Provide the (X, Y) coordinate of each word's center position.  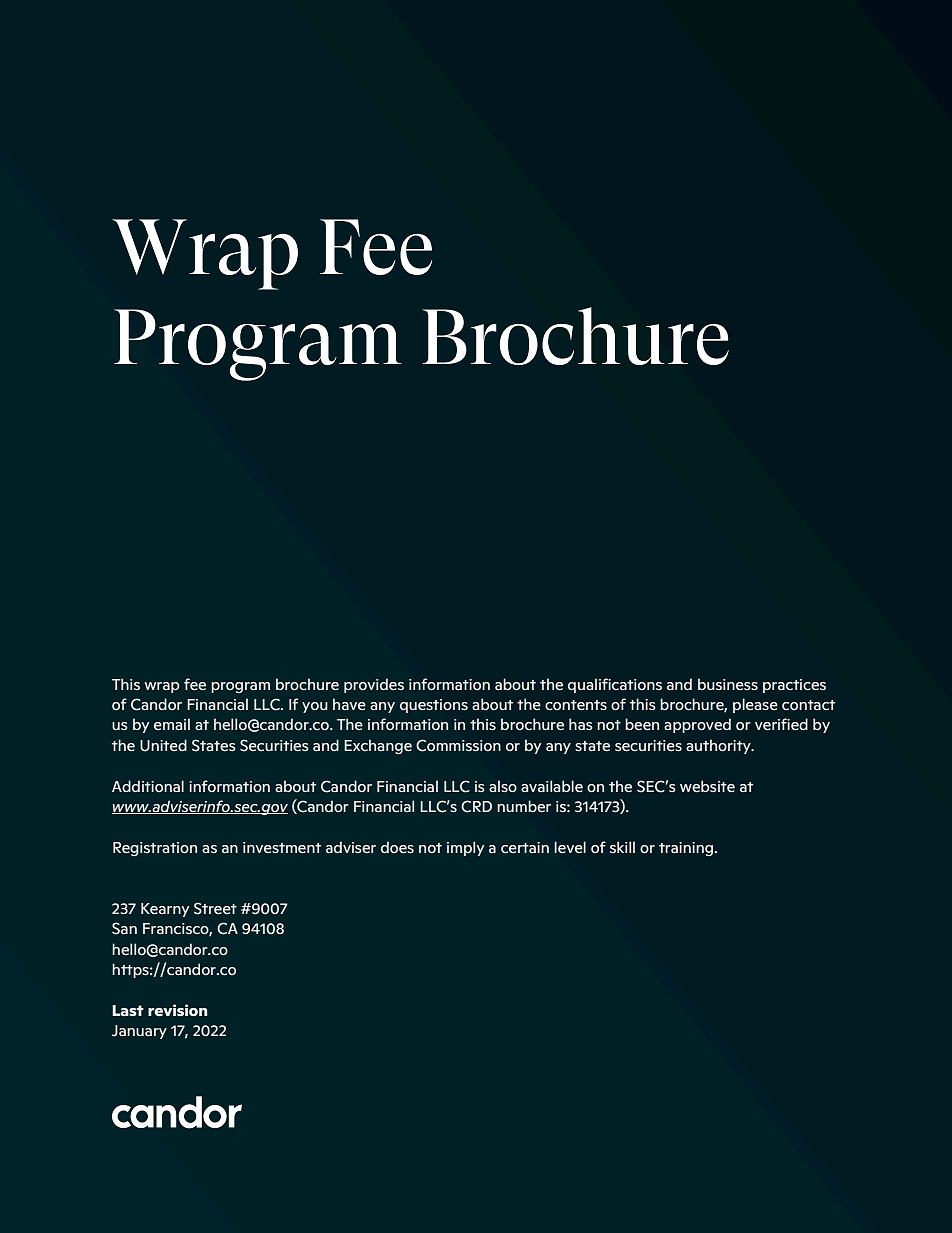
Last (128, 1011)
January (139, 1032)
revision (177, 1010)
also (503, 786)
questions (434, 706)
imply (465, 848)
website (707, 786)
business (728, 684)
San (124, 928)
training (686, 849)
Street (215, 908)
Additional (148, 786)
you (315, 707)
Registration (155, 849)
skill (622, 847)
